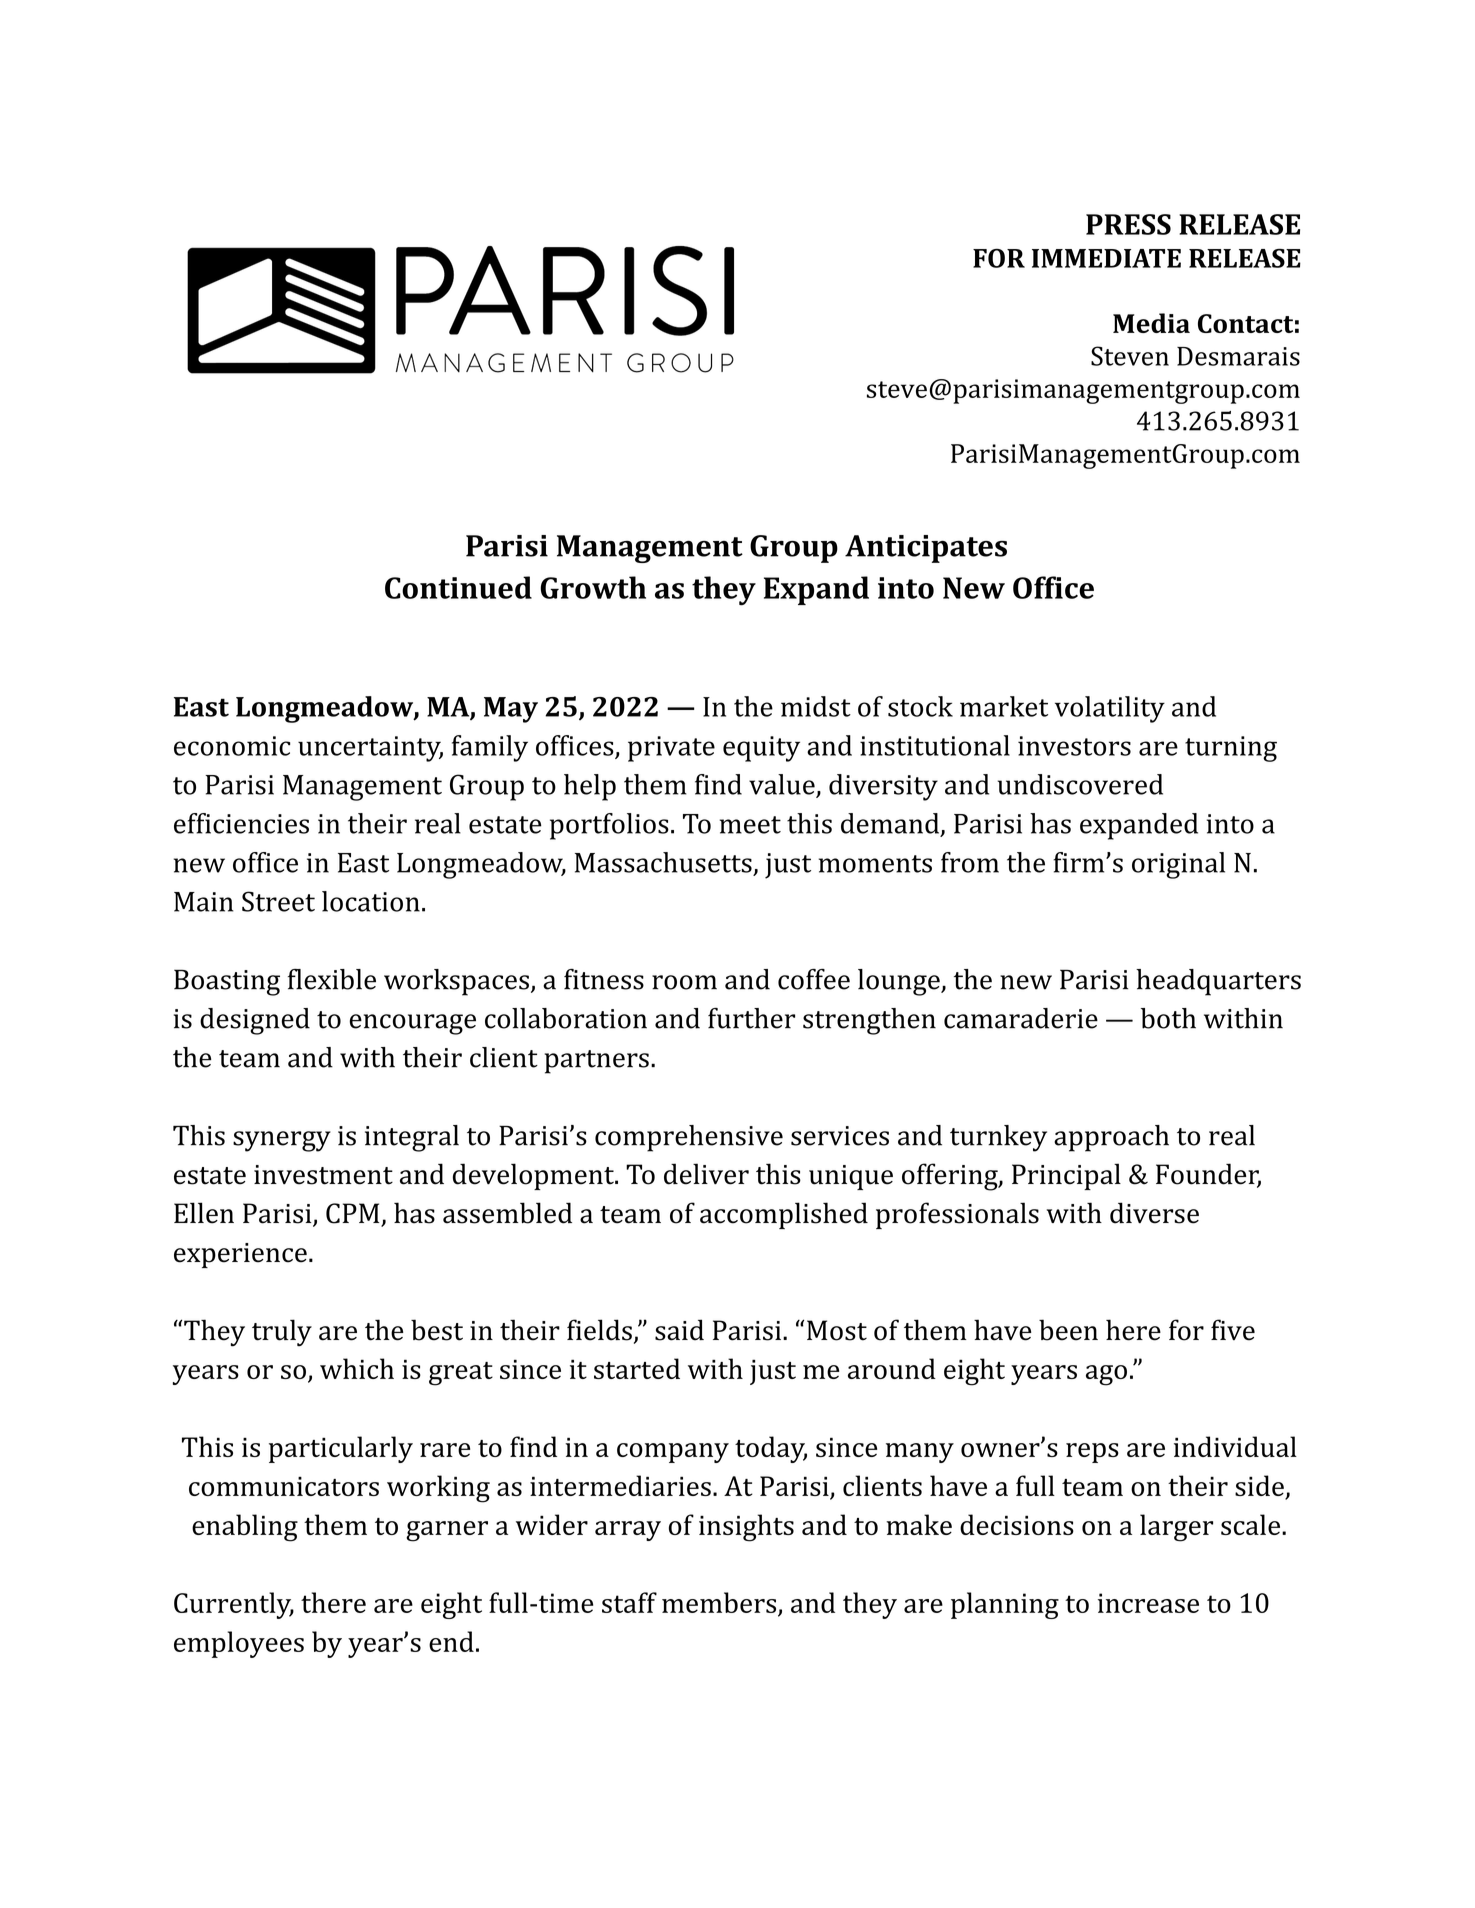  What do you see at coordinates (926, 549) in the screenshot?
I see `Anticipates` at bounding box center [926, 549].
